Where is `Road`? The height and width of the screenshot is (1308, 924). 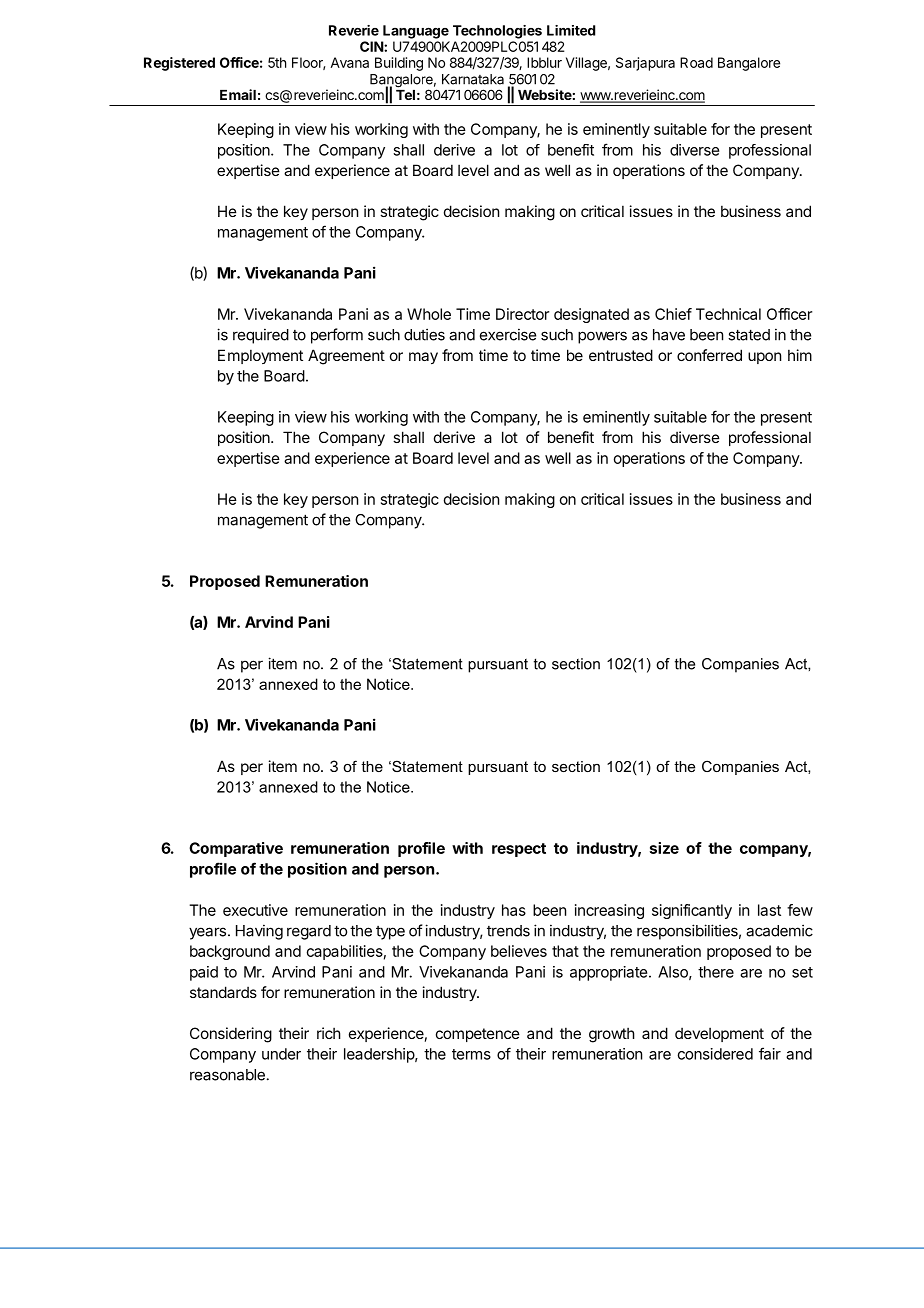 Road is located at coordinates (696, 62).
